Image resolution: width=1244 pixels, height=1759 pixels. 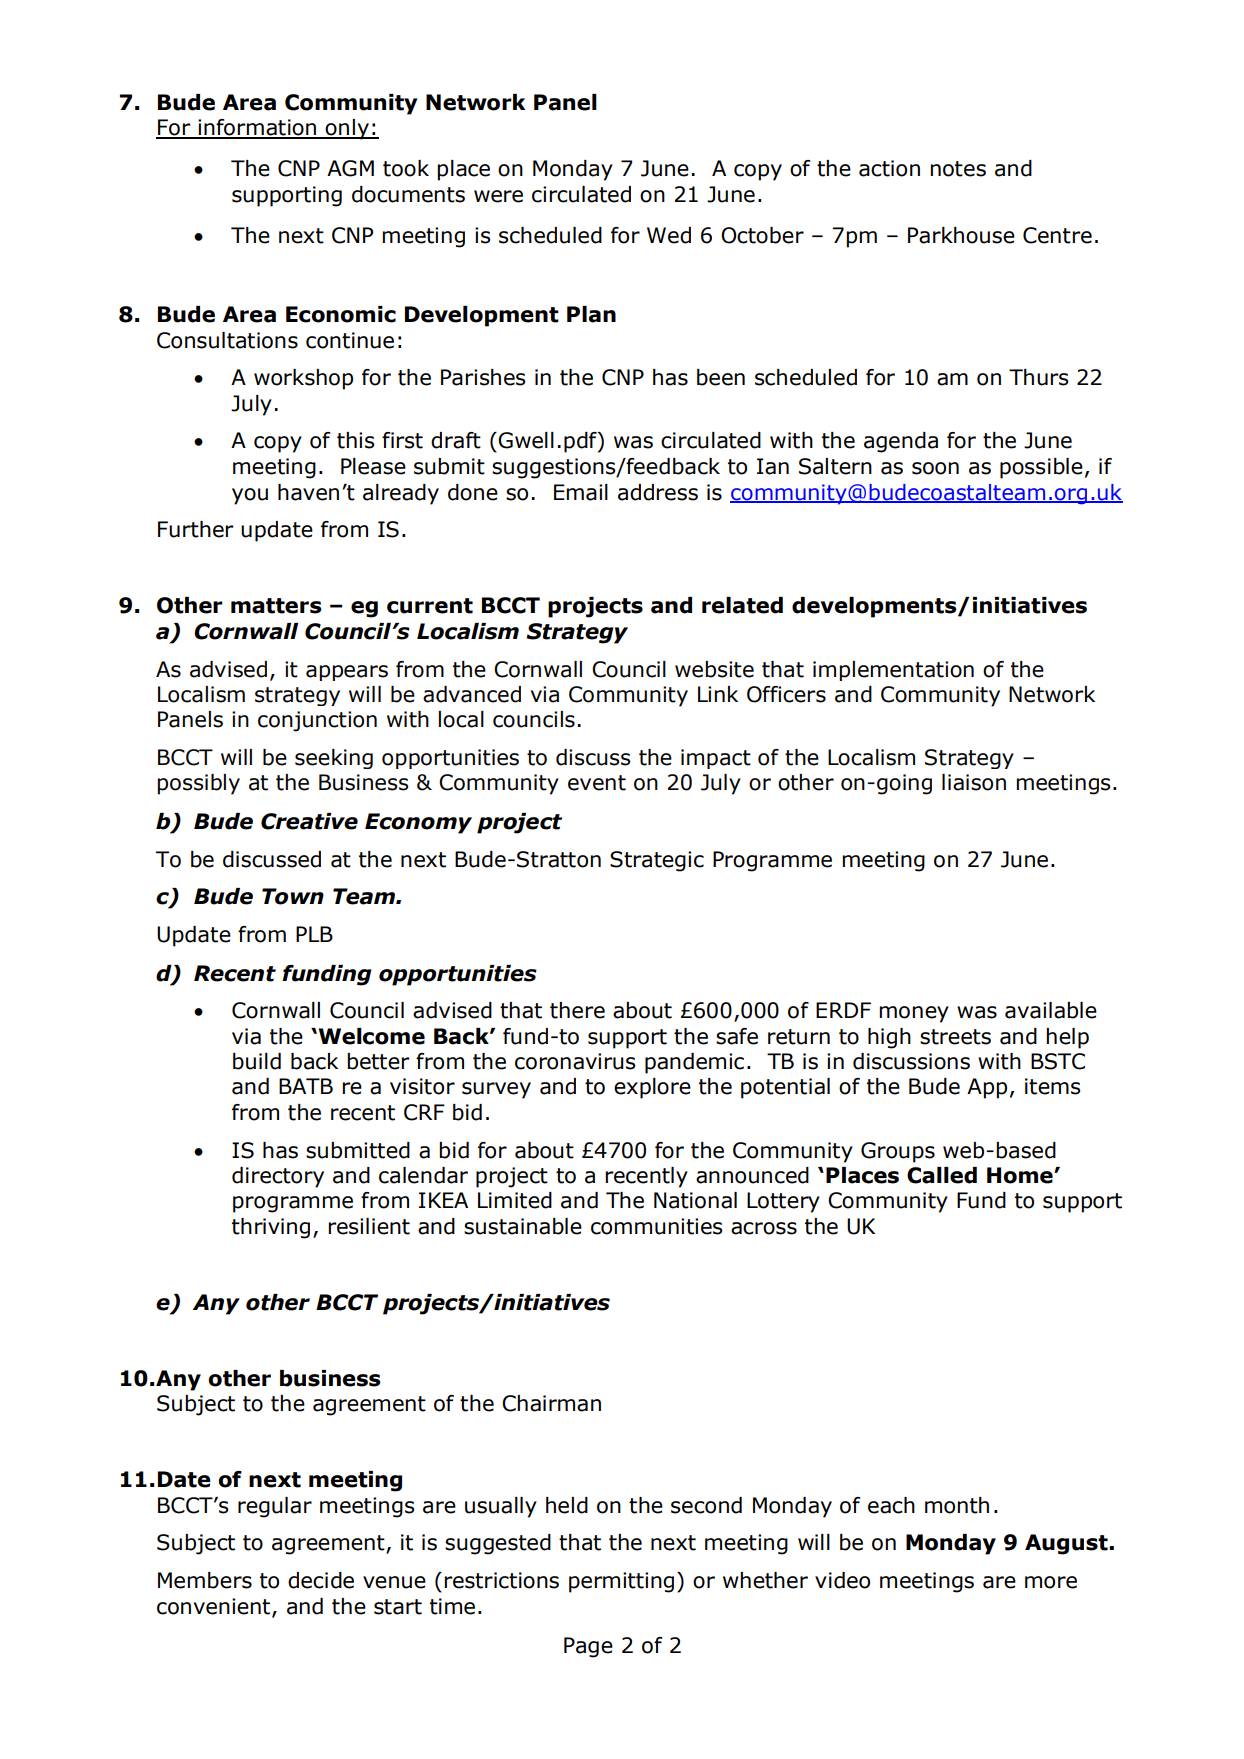 I want to click on AGM, so click(x=350, y=168).
